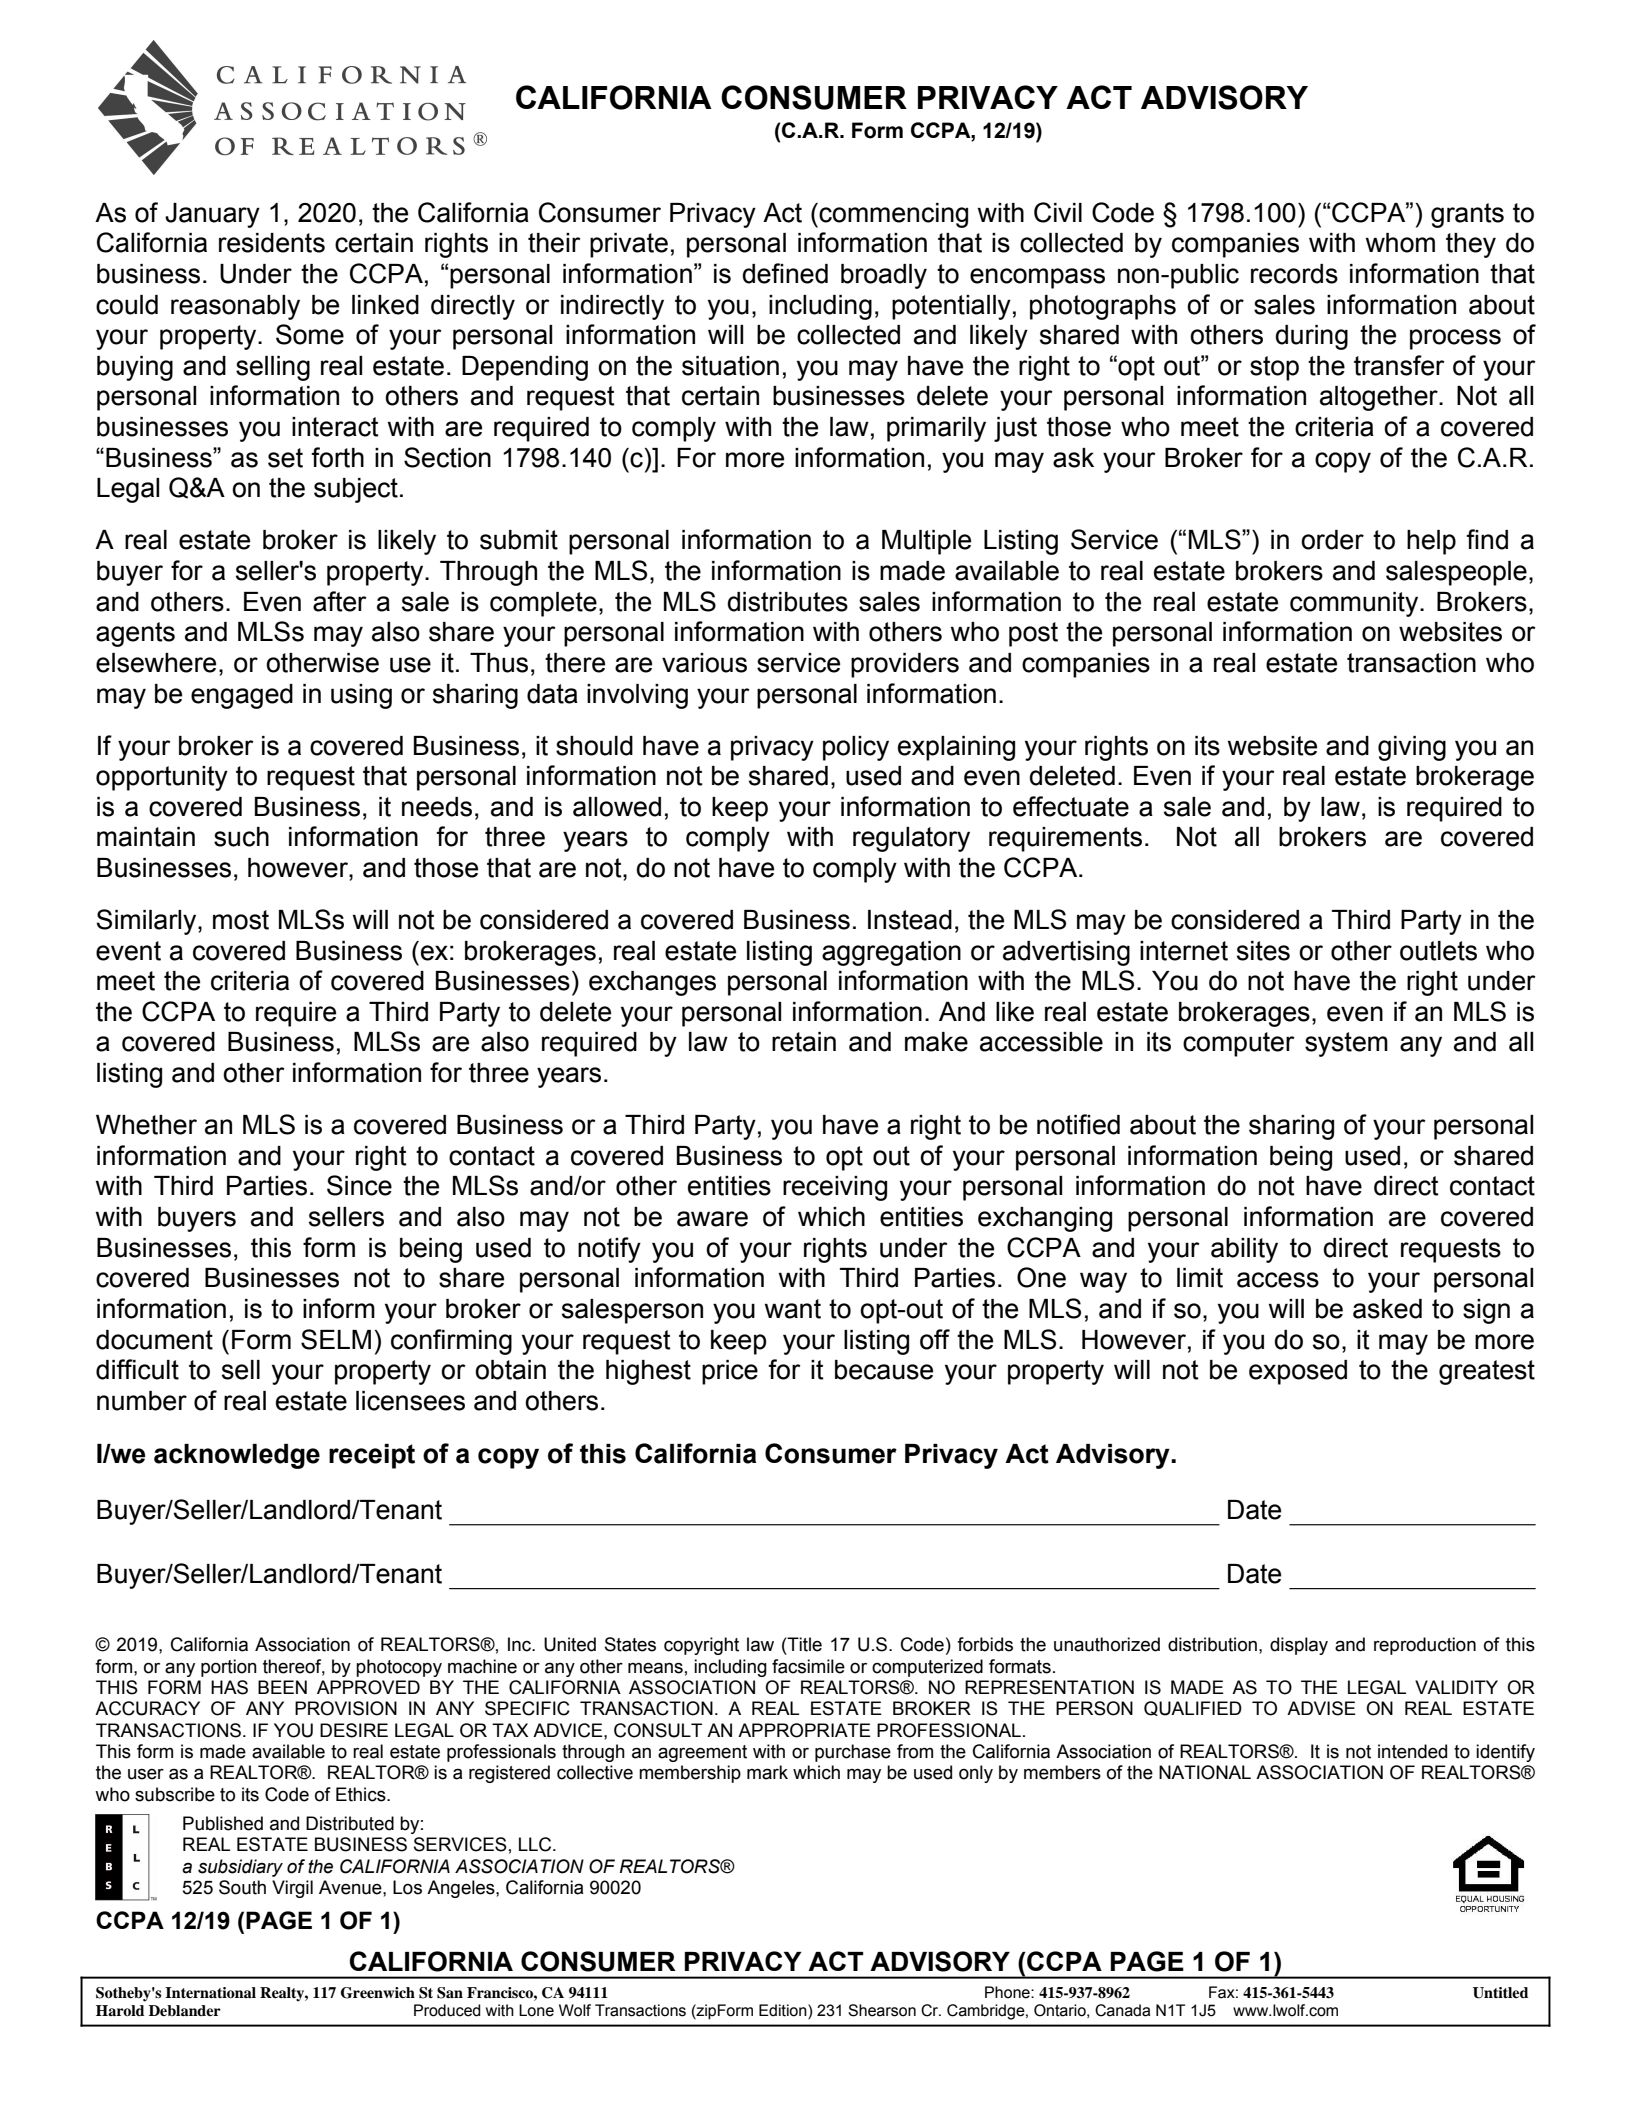 The height and width of the screenshot is (2110, 1631). What do you see at coordinates (359, 1185) in the screenshot?
I see `Since` at bounding box center [359, 1185].
